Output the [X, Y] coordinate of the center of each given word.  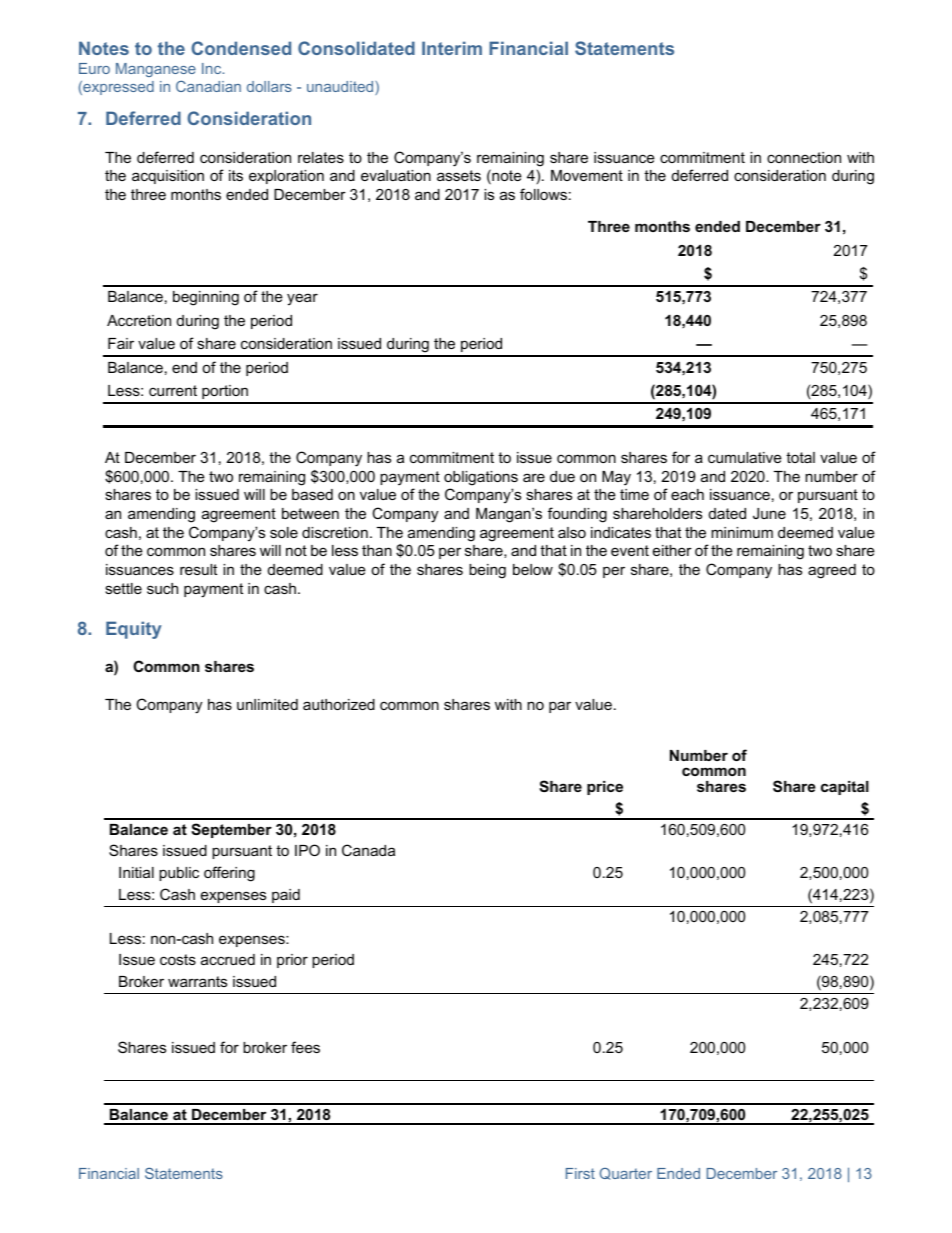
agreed [832, 571]
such [162, 588]
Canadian [208, 86]
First [580, 1173]
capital [845, 788]
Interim [452, 48]
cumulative [745, 457]
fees [305, 1047]
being [487, 571]
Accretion [139, 320]
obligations [481, 478]
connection [804, 157]
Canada [368, 850]
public [179, 874]
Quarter [626, 1174]
